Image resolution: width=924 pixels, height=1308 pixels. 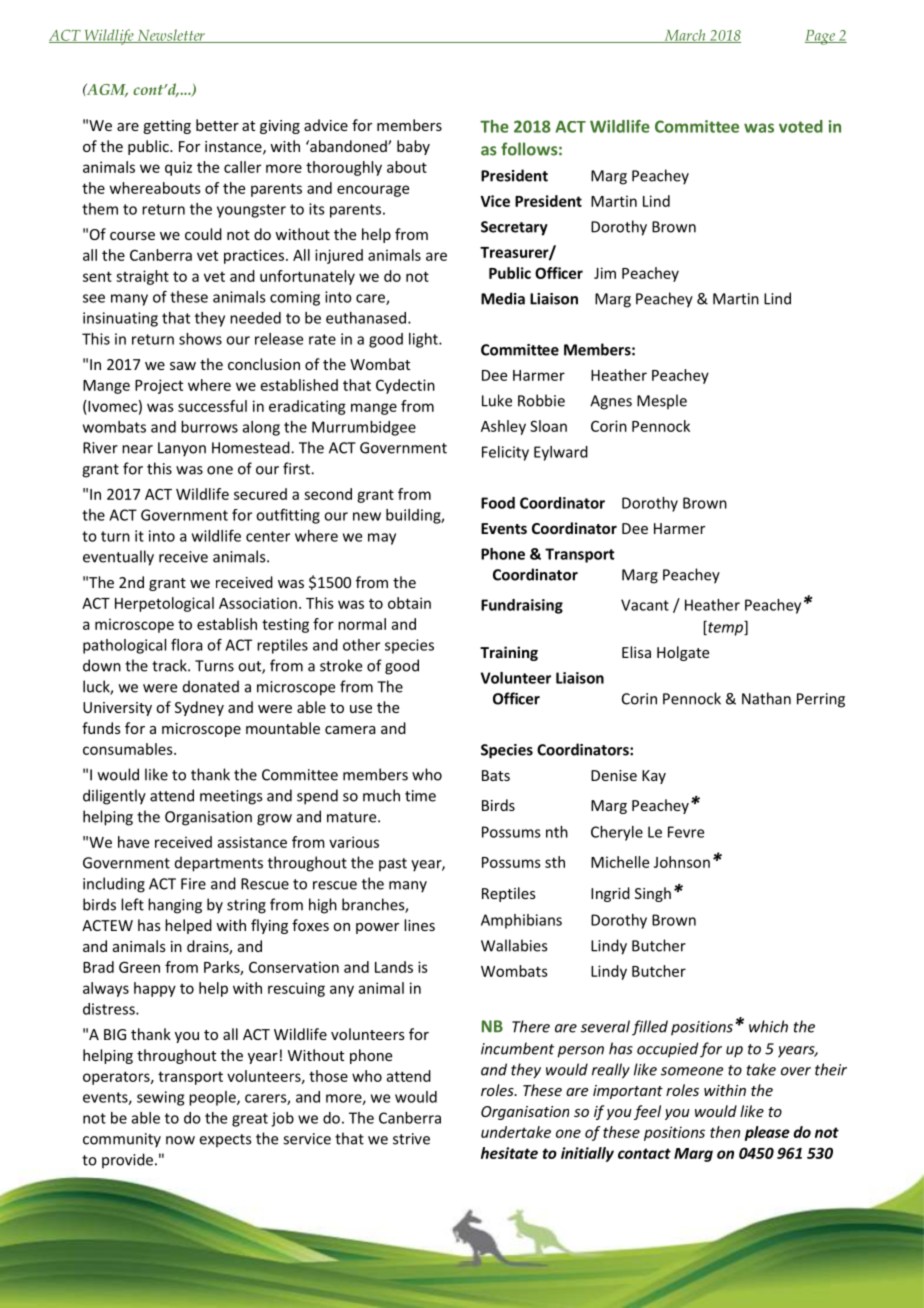 I want to click on shows, so click(x=200, y=339).
